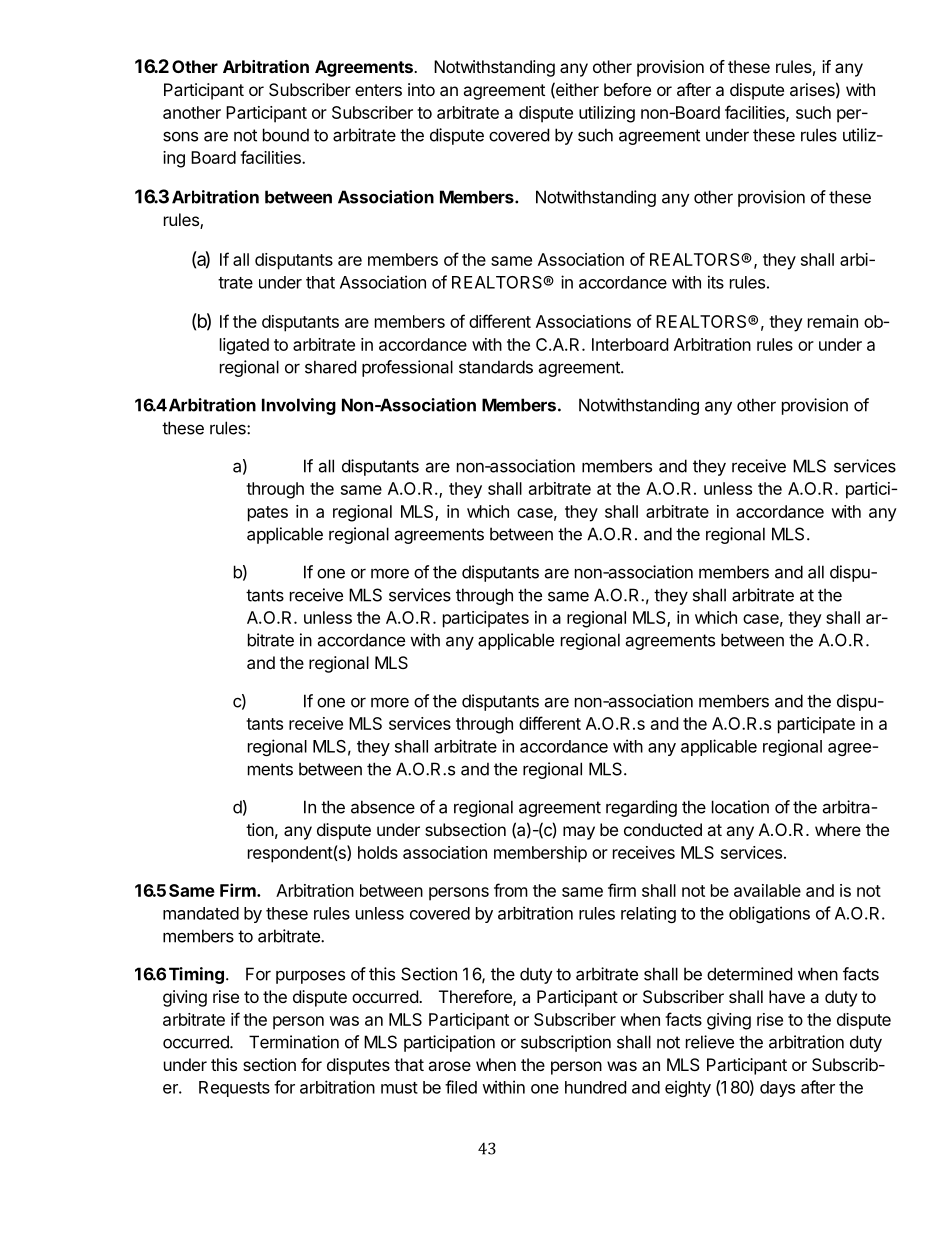 The image size is (952, 1233). Describe the element at coordinates (641, 808) in the screenshot. I see `regarding` at that location.
